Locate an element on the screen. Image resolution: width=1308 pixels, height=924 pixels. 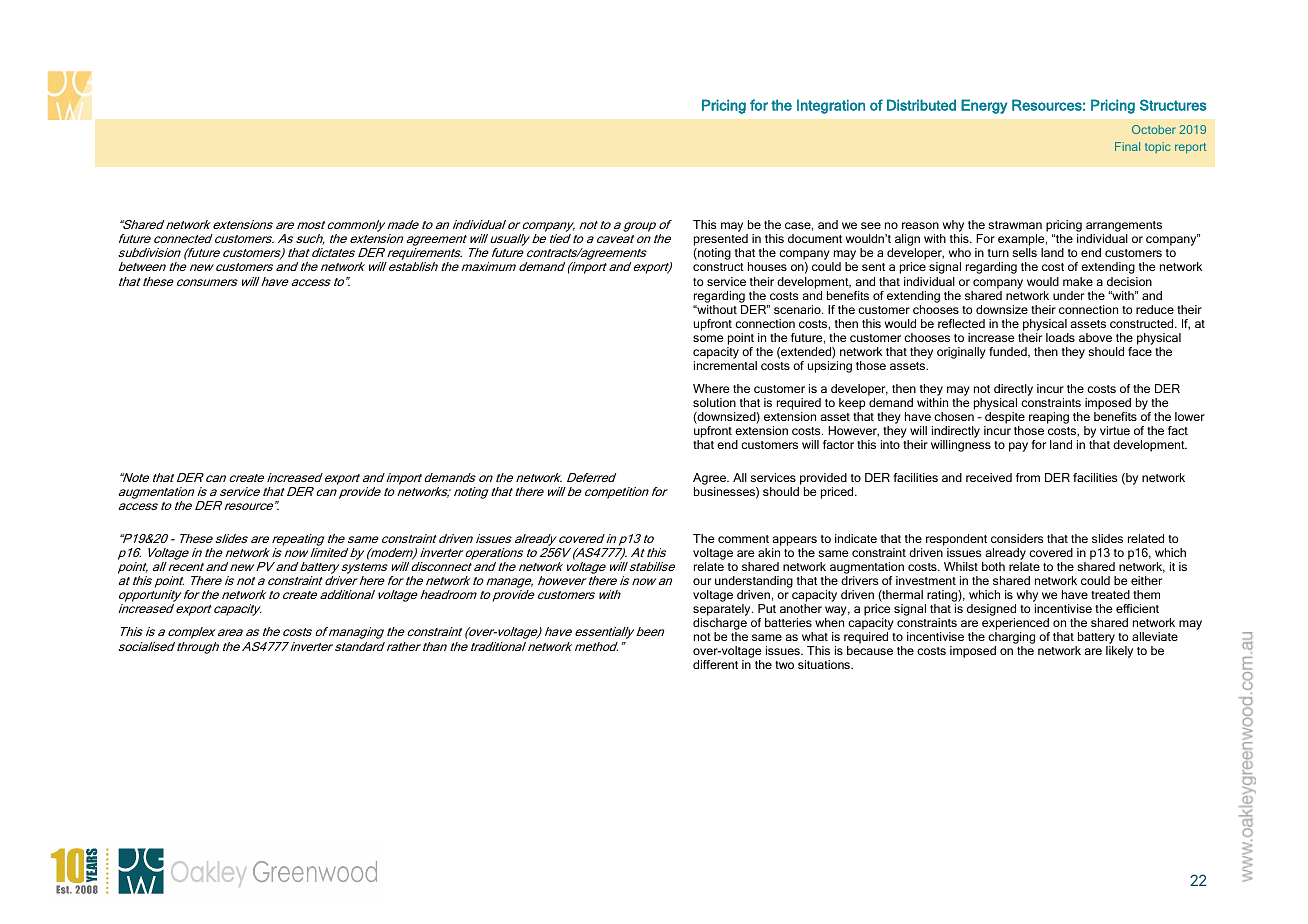
either is located at coordinates (1146, 580).
